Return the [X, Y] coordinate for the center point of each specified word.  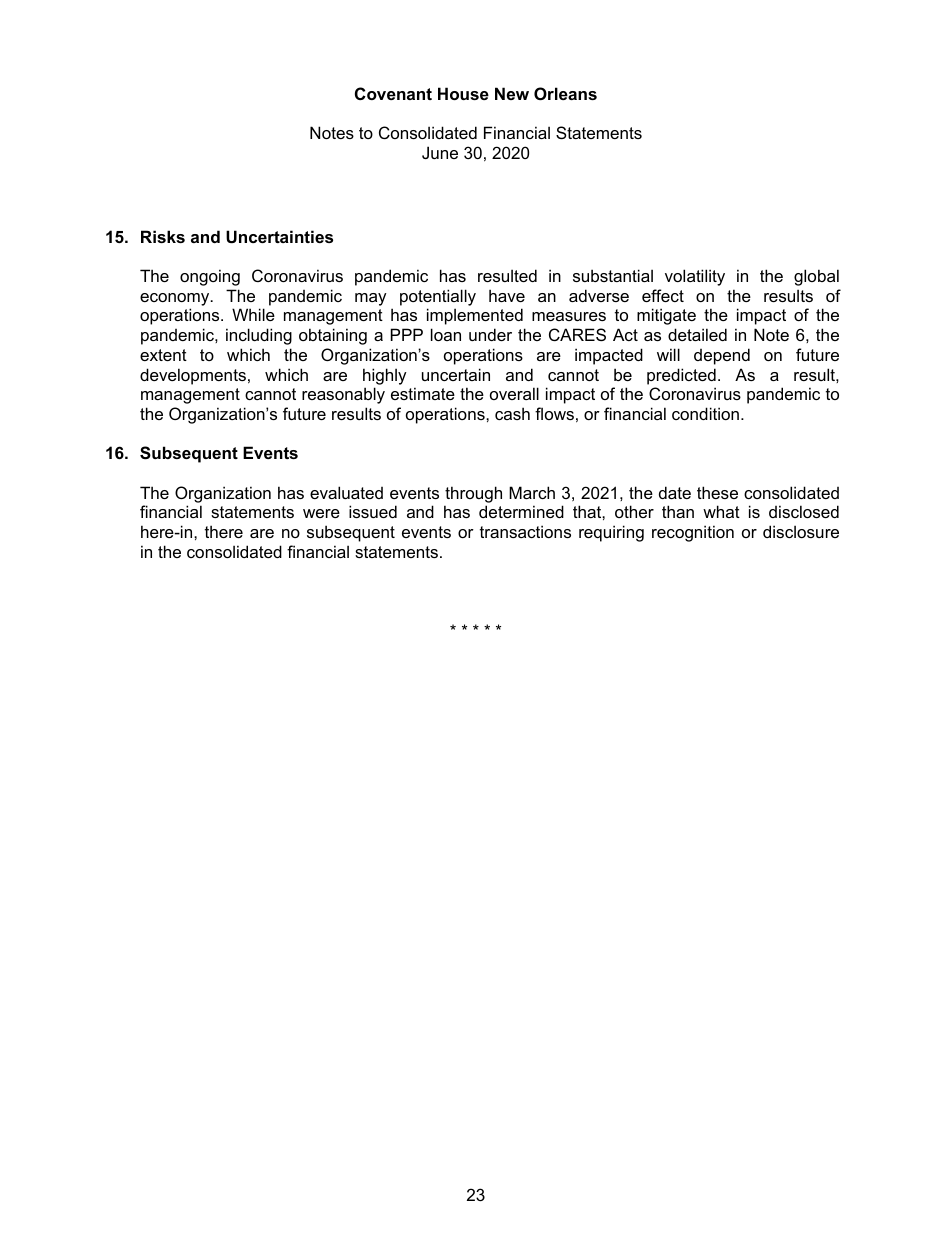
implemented [475, 316]
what [721, 511]
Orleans [565, 93]
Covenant [393, 93]
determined [521, 511]
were [321, 513]
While [253, 314]
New [512, 93]
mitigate [666, 316]
